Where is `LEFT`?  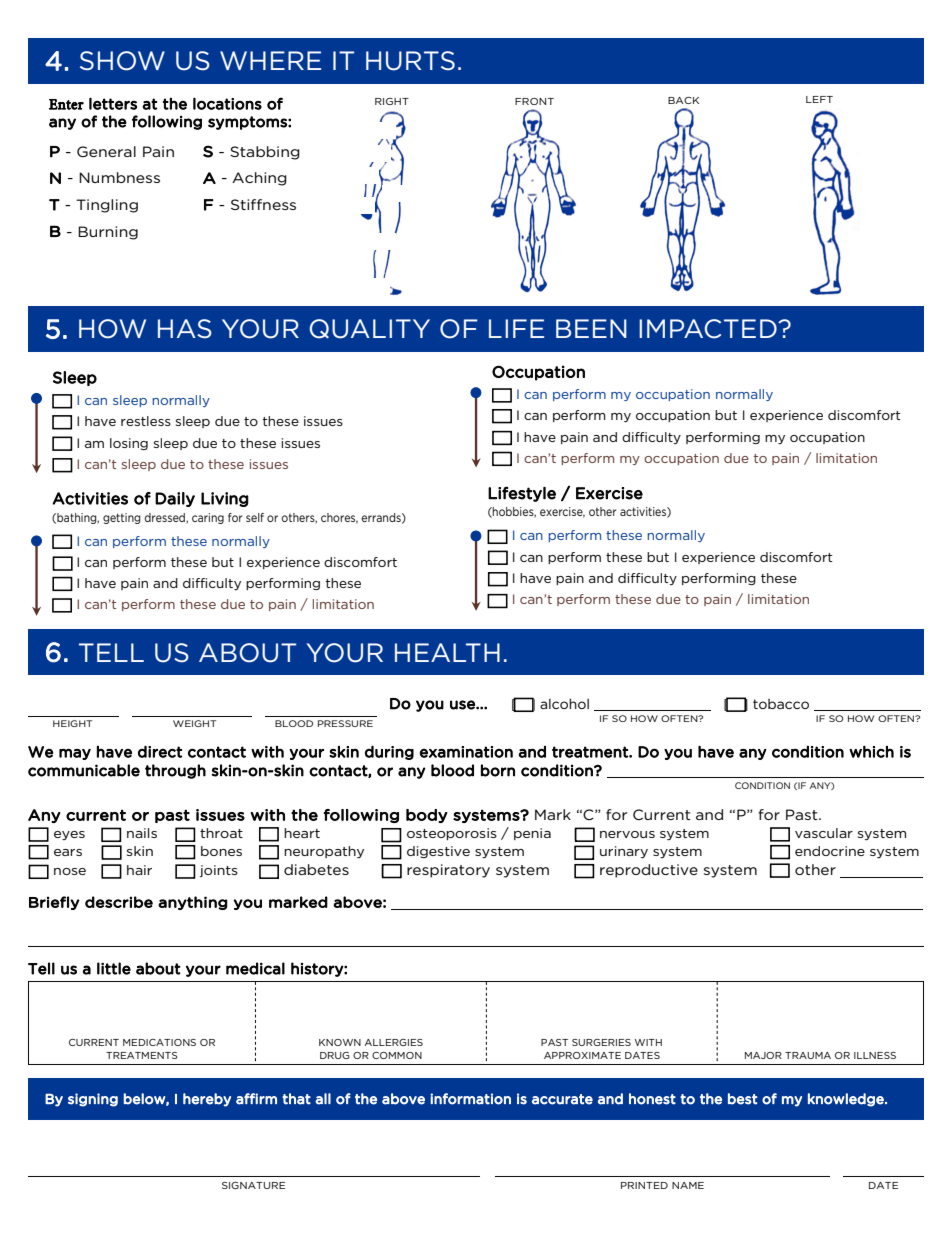 LEFT is located at coordinates (819, 99).
